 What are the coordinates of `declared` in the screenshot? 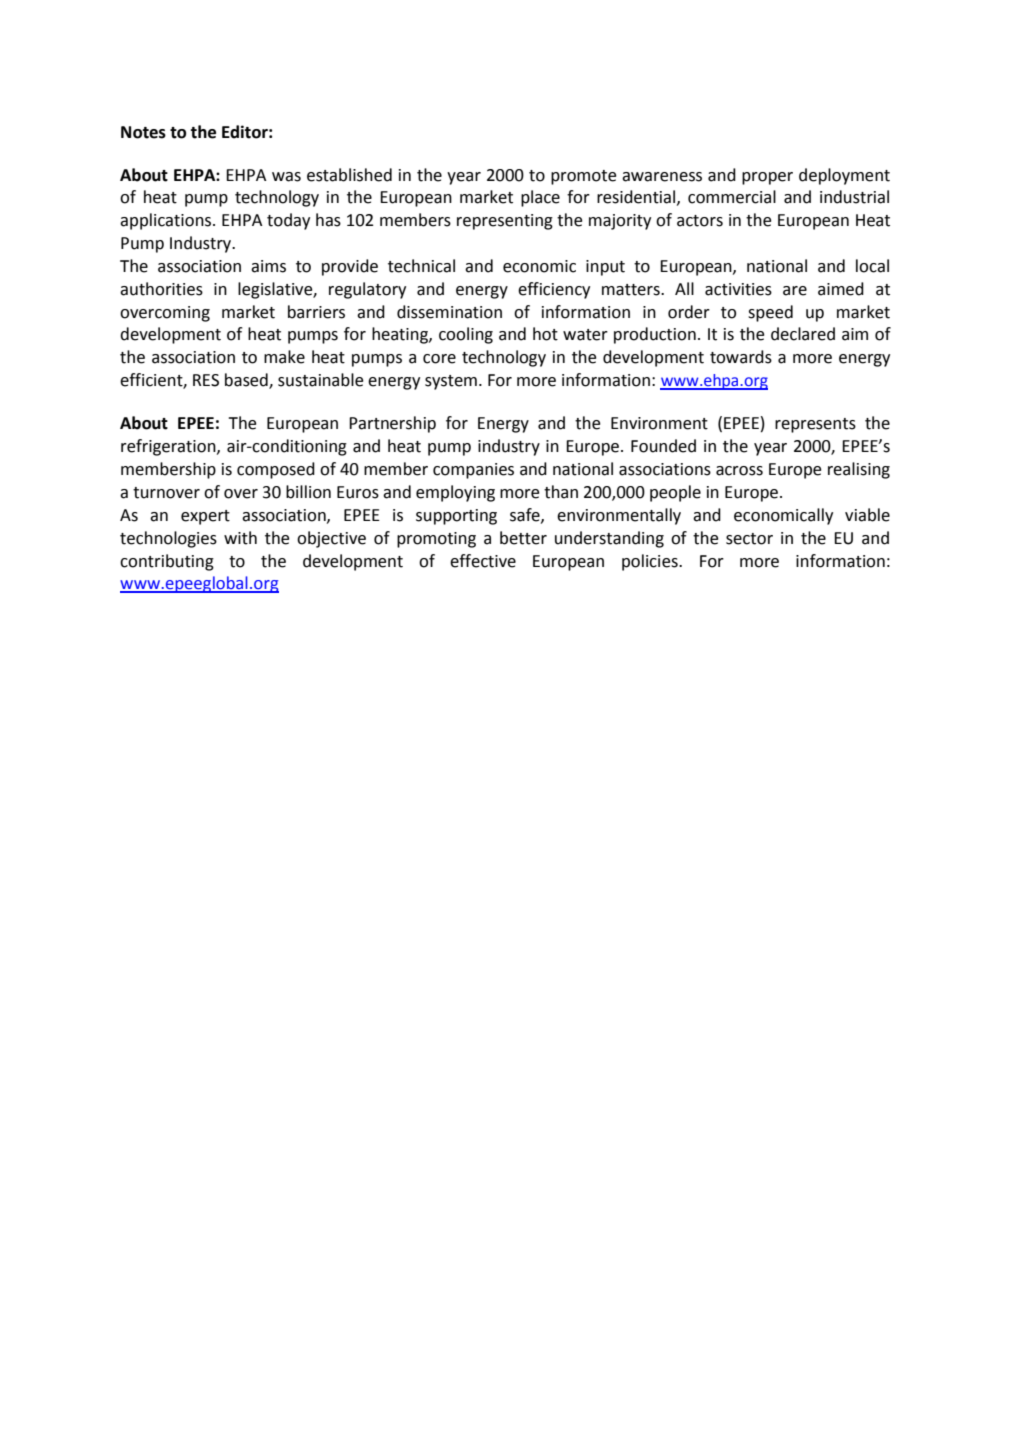 It's located at (803, 334).
